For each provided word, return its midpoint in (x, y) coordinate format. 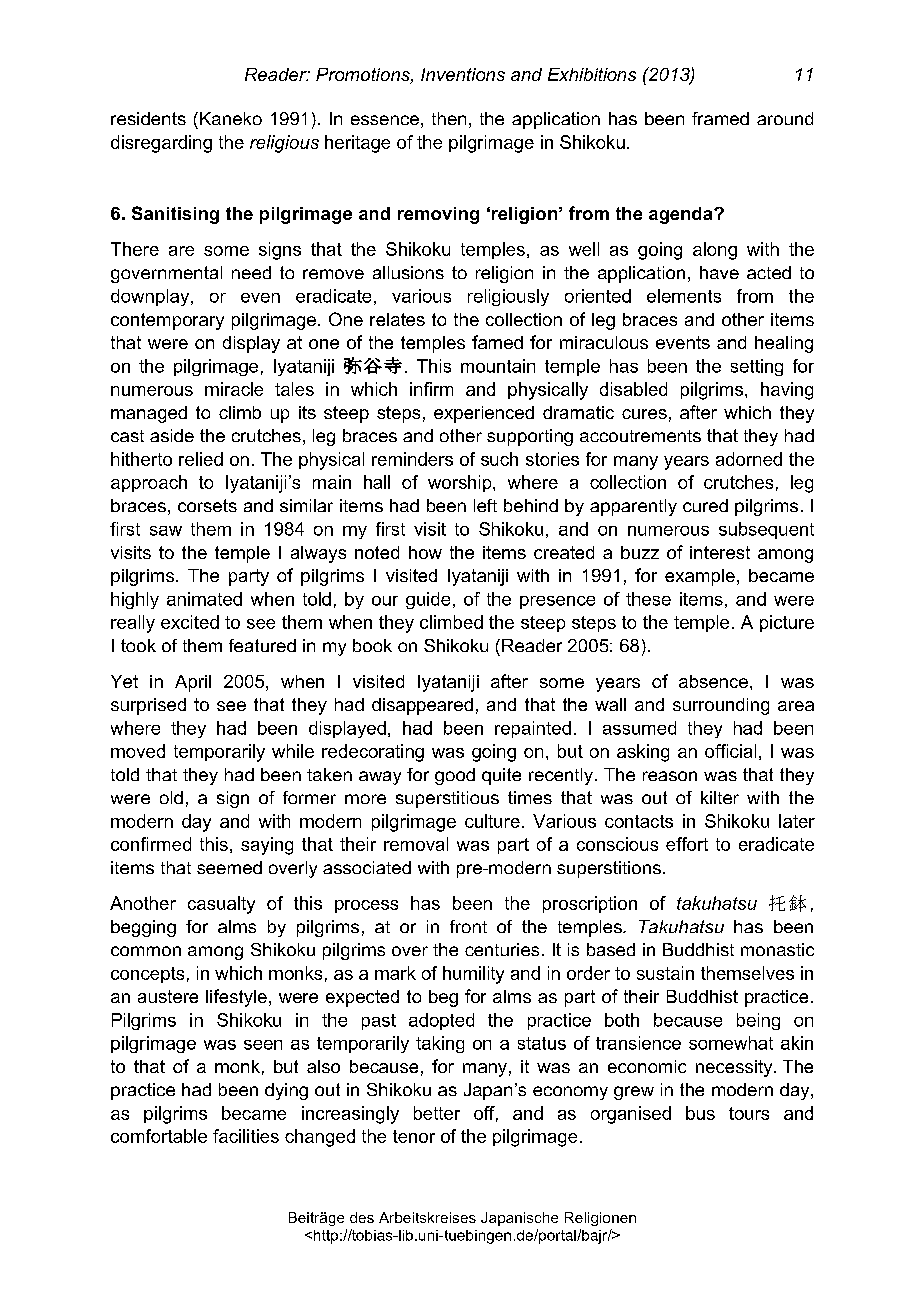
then (449, 118)
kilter (720, 797)
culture (492, 821)
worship (461, 483)
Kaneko (231, 118)
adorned (749, 459)
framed (720, 118)
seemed (229, 867)
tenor (414, 1136)
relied (201, 459)
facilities (246, 1136)
